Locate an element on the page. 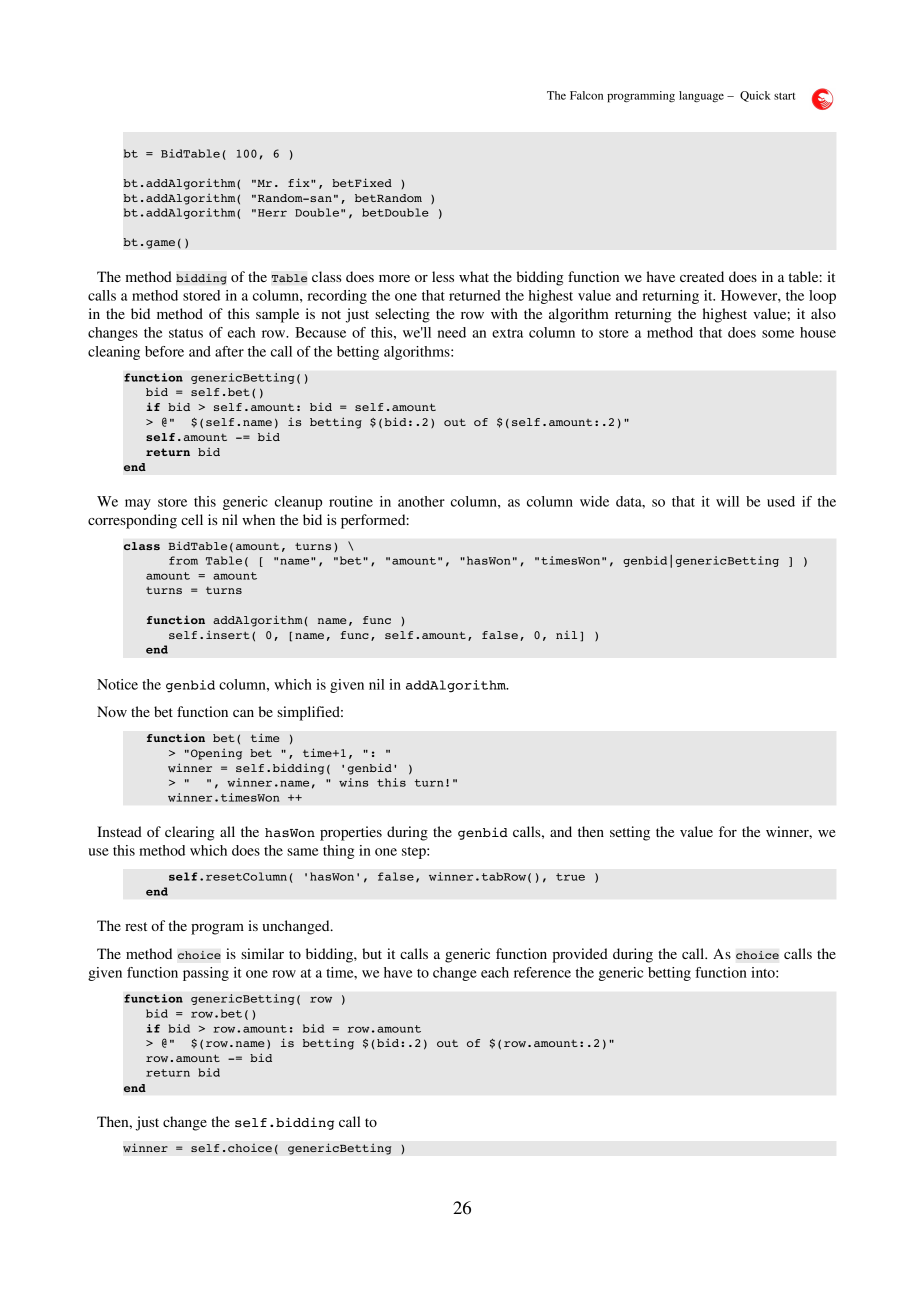 This image has height=1308, width=924. will is located at coordinates (727, 501).
